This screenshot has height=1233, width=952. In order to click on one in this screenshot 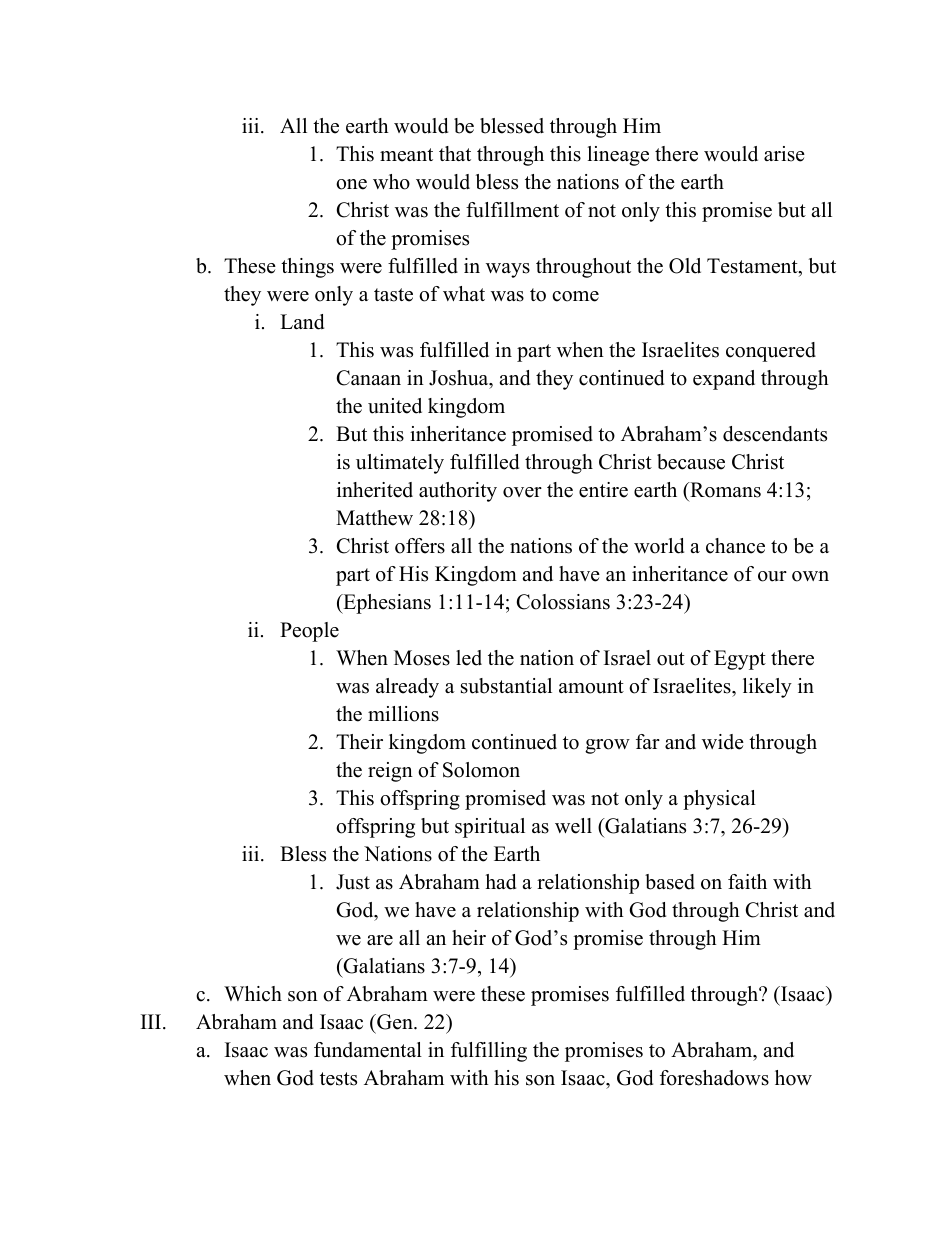, I will do `click(351, 184)`.
